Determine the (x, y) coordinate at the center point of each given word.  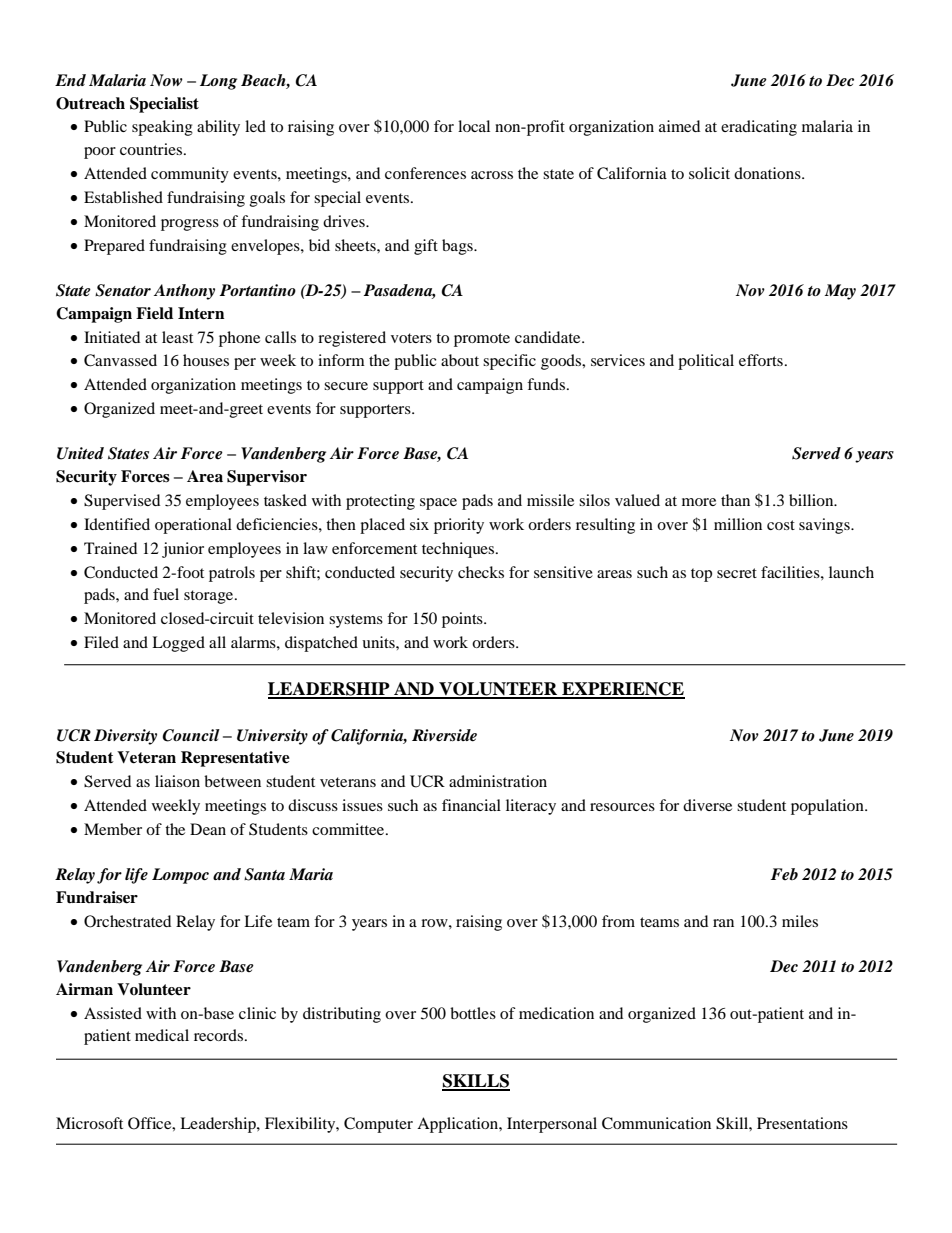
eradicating (759, 128)
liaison (177, 781)
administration (498, 781)
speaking (162, 128)
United (80, 453)
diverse (707, 805)
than (735, 500)
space (438, 504)
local (474, 126)
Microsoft (89, 1123)
